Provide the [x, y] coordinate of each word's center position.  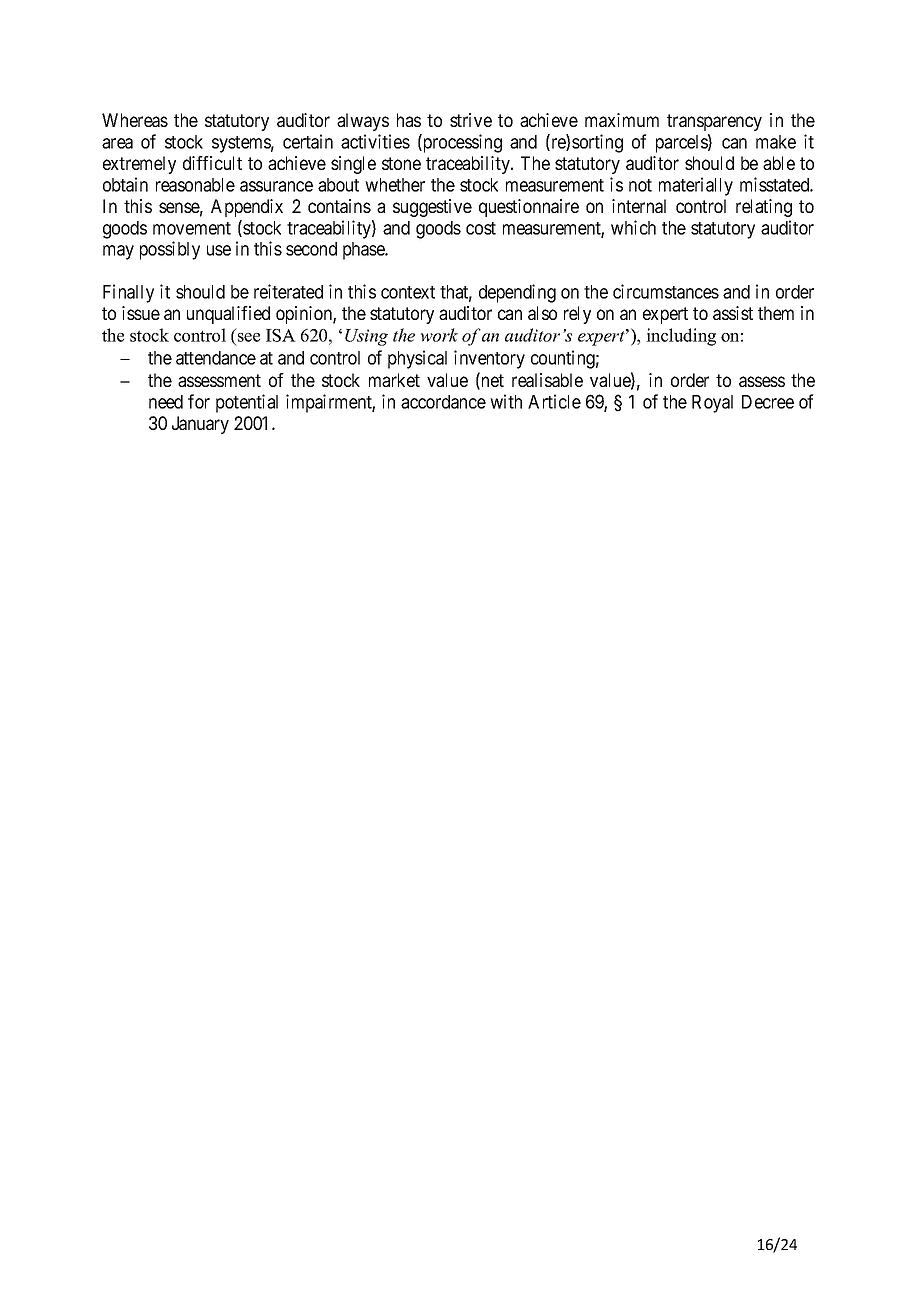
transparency [714, 122]
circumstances [666, 291]
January [200, 425]
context [408, 292]
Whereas [135, 120]
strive [471, 120]
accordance [443, 402]
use [219, 250]
